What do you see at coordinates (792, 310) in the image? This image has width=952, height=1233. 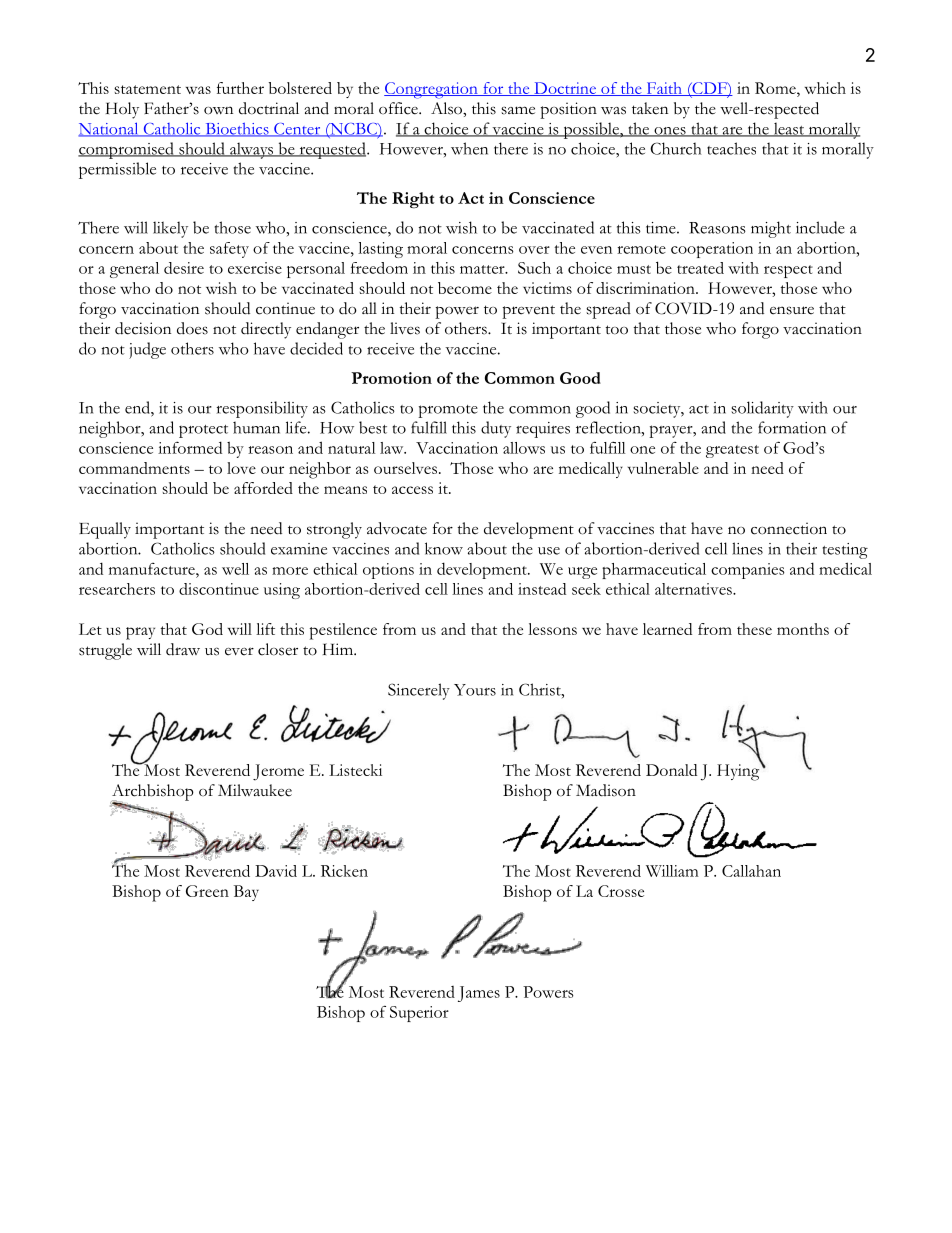 I see `ensure` at bounding box center [792, 310].
